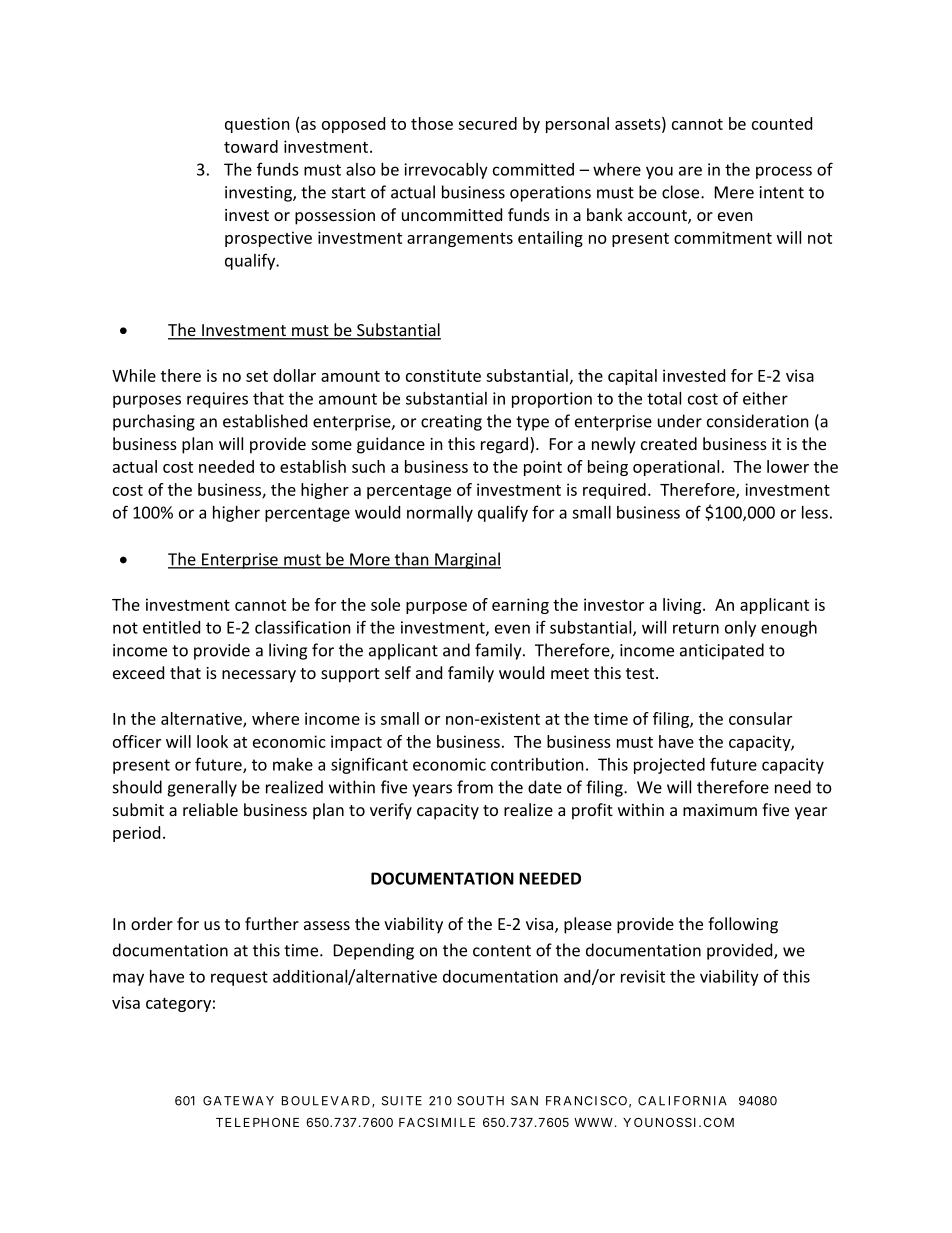 This screenshot has width=952, height=1233. What do you see at coordinates (788, 466) in the screenshot?
I see `lower` at bounding box center [788, 466].
